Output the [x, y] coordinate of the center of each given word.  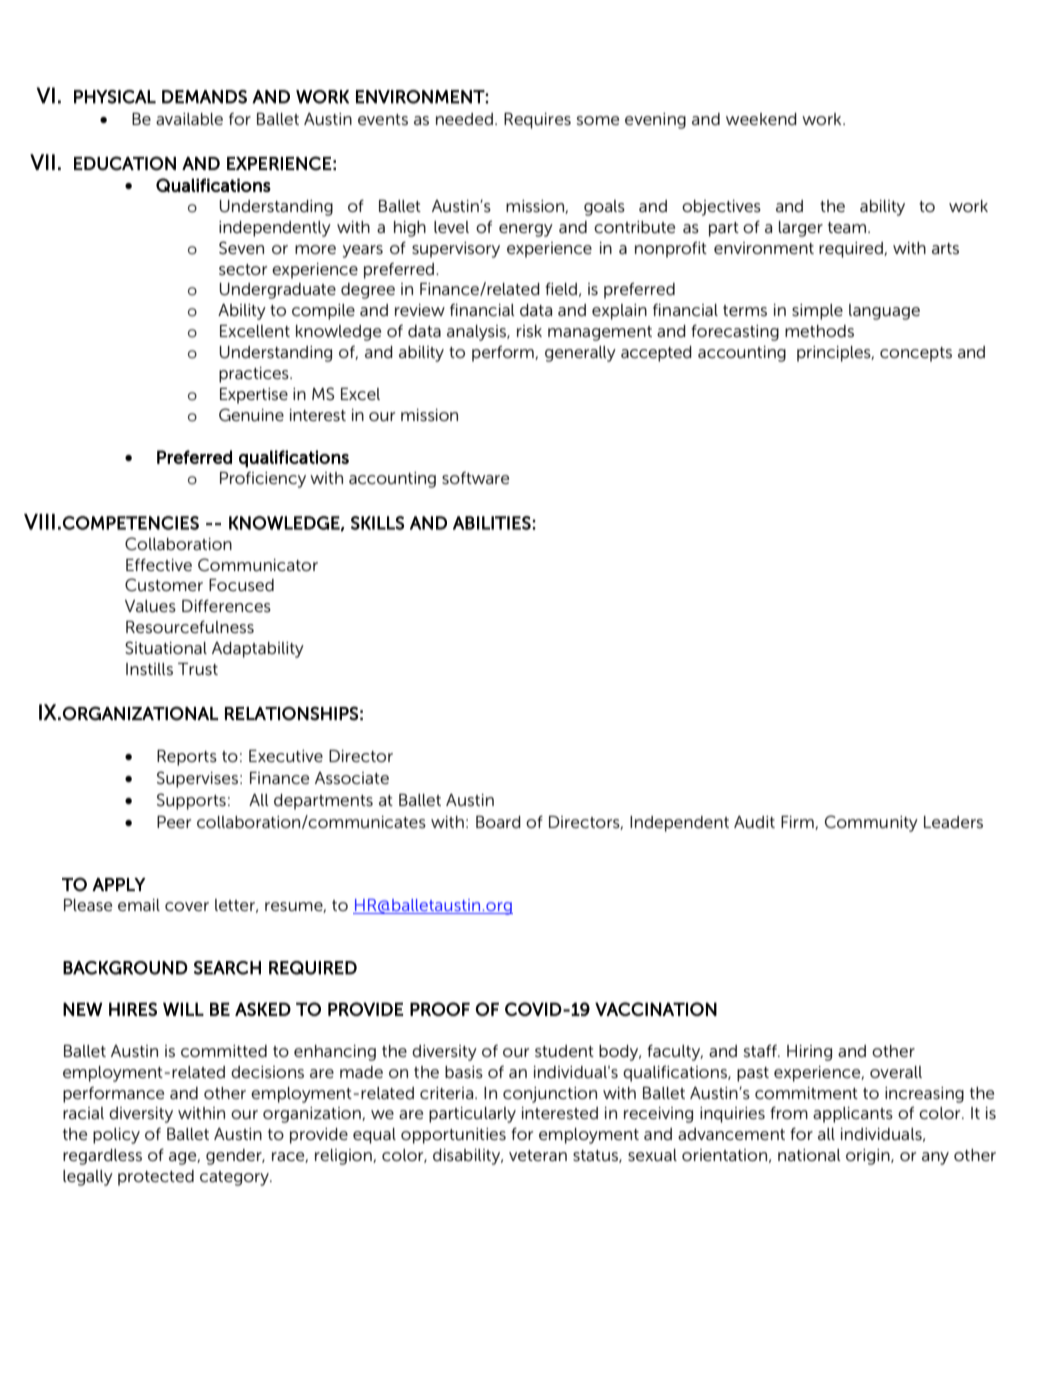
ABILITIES [492, 523]
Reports [187, 758]
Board [498, 822]
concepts [916, 354]
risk [529, 331]
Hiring [809, 1053]
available [189, 119]
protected [156, 1178]
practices [255, 375]
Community [871, 823]
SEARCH [227, 968]
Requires [537, 121]
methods [819, 331]
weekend [761, 119]
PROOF [440, 1009]
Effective [159, 565]
